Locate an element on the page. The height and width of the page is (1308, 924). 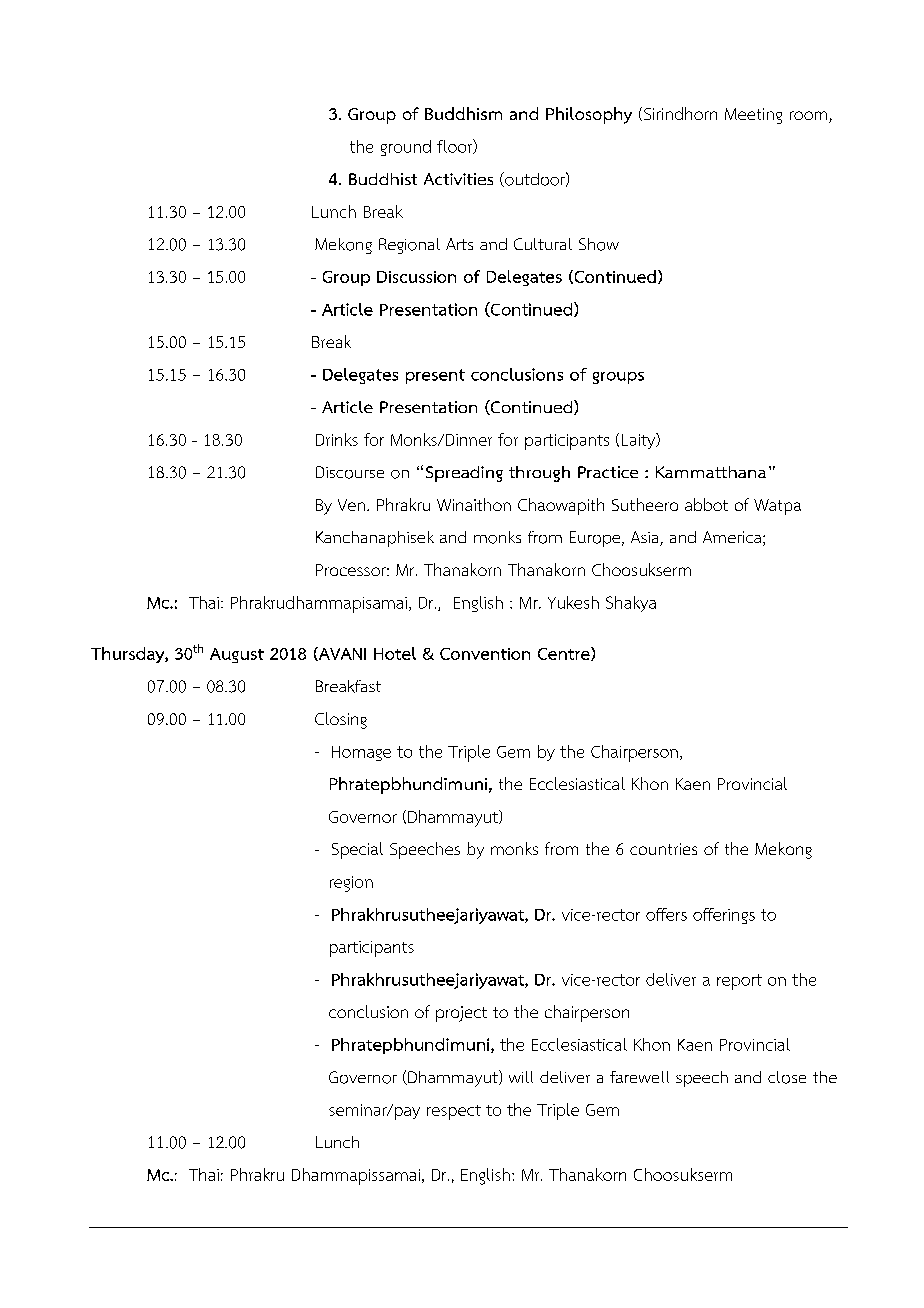
Buddhist is located at coordinates (383, 179).
